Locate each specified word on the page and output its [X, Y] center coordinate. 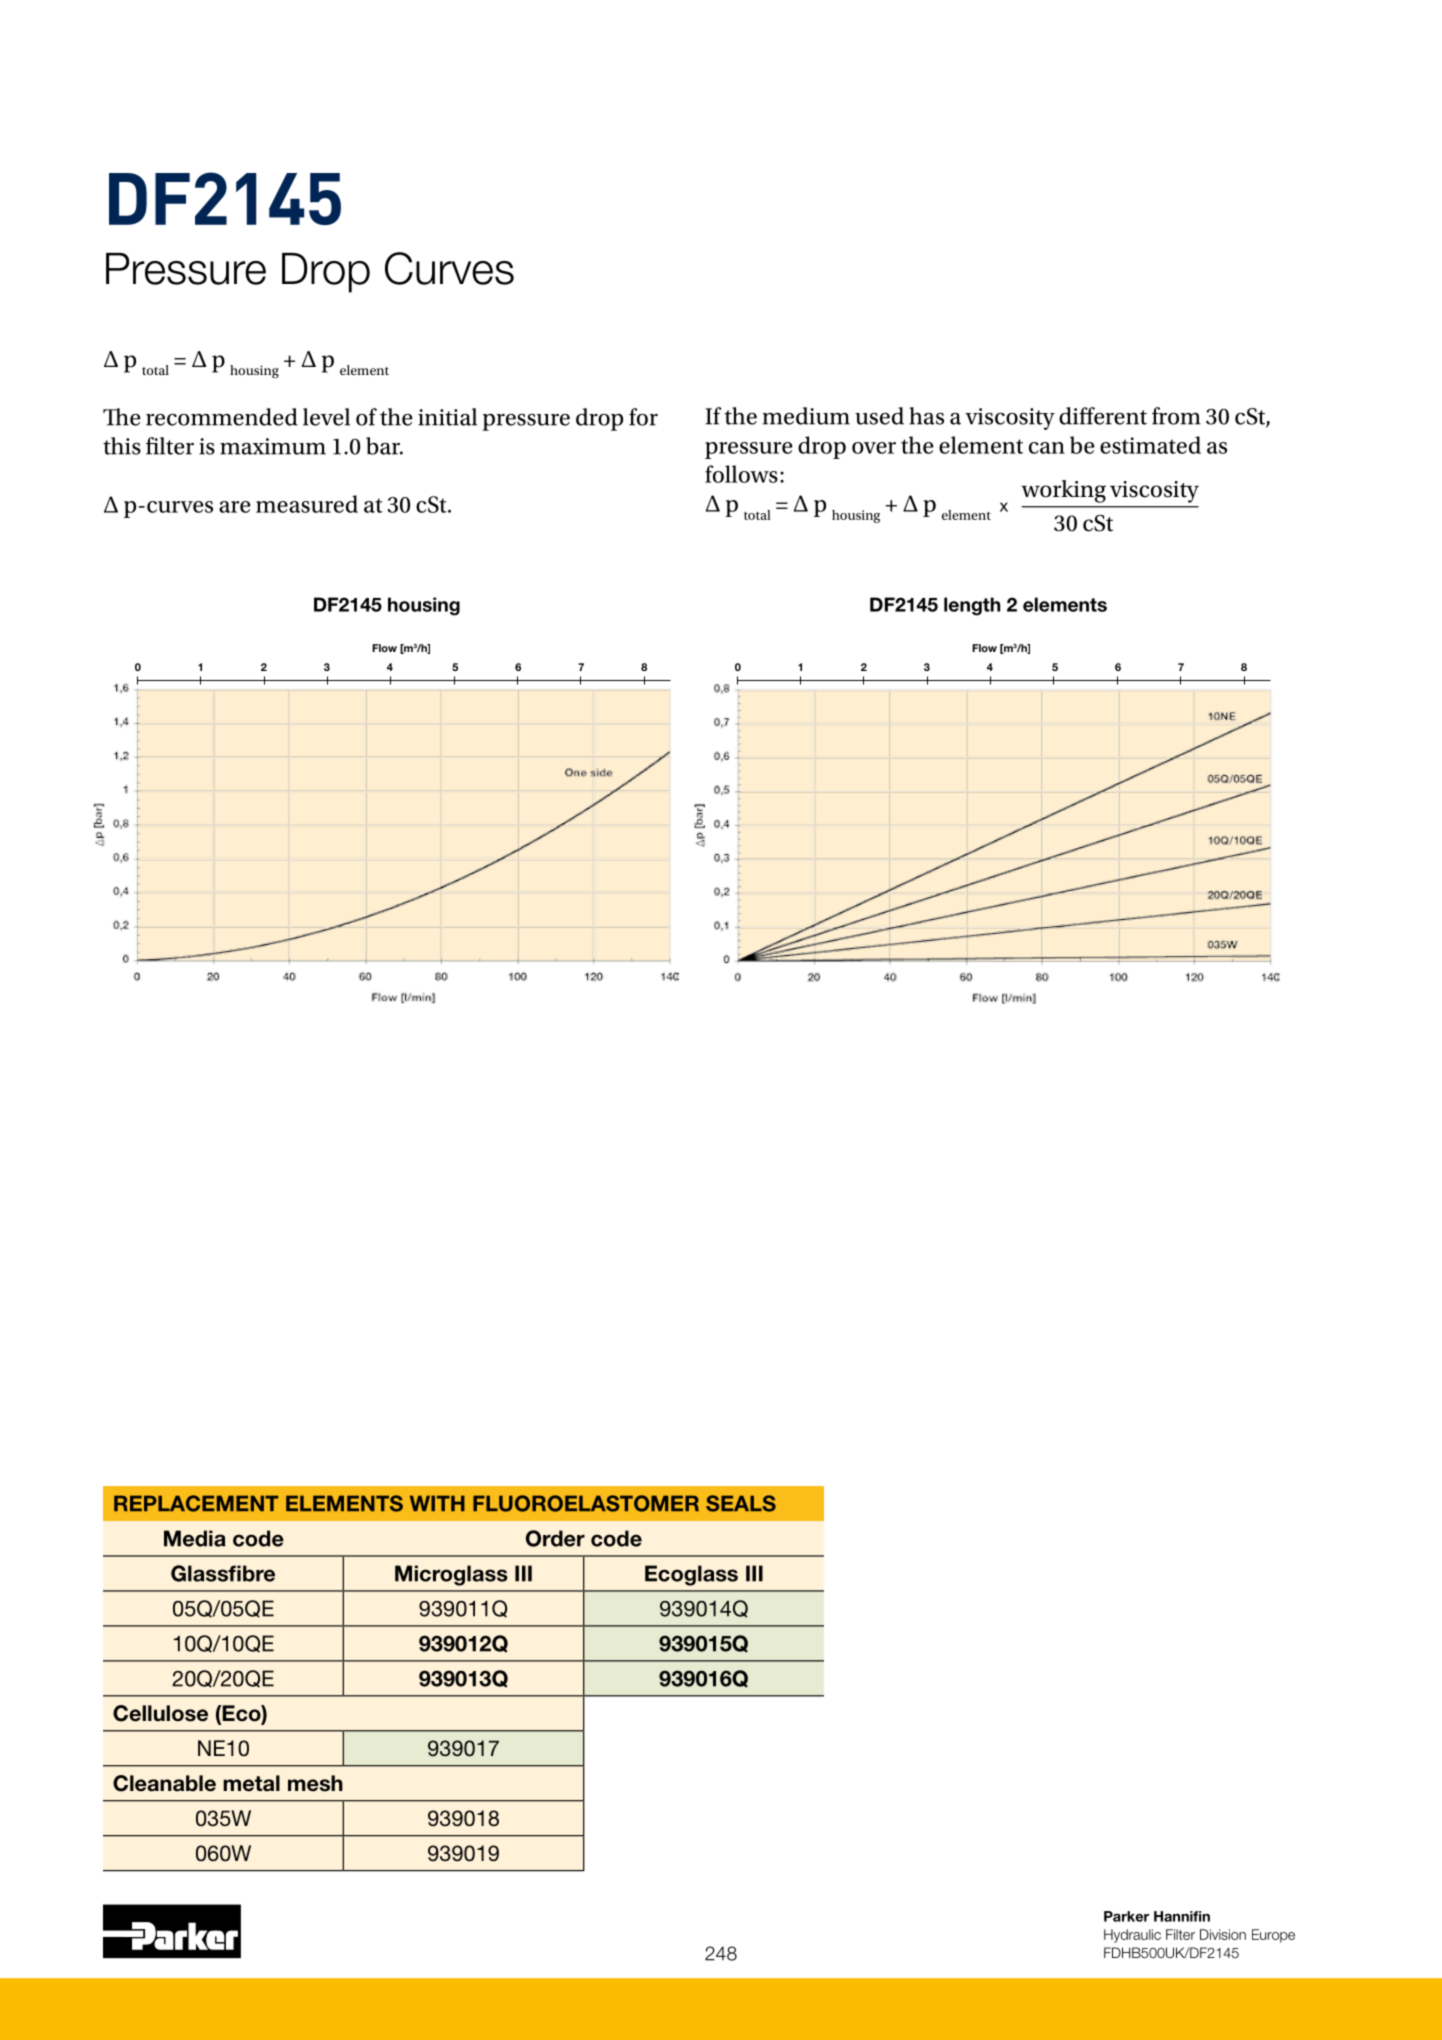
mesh [315, 1783]
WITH [437, 1503]
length [972, 606]
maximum [273, 446]
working [1063, 491]
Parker [1126, 1916]
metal [251, 1783]
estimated [1150, 445]
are [235, 507]
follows [741, 474]
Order [555, 1538]
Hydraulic [1132, 1936]
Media [195, 1538]
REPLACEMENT [196, 1503]
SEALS [741, 1503]
